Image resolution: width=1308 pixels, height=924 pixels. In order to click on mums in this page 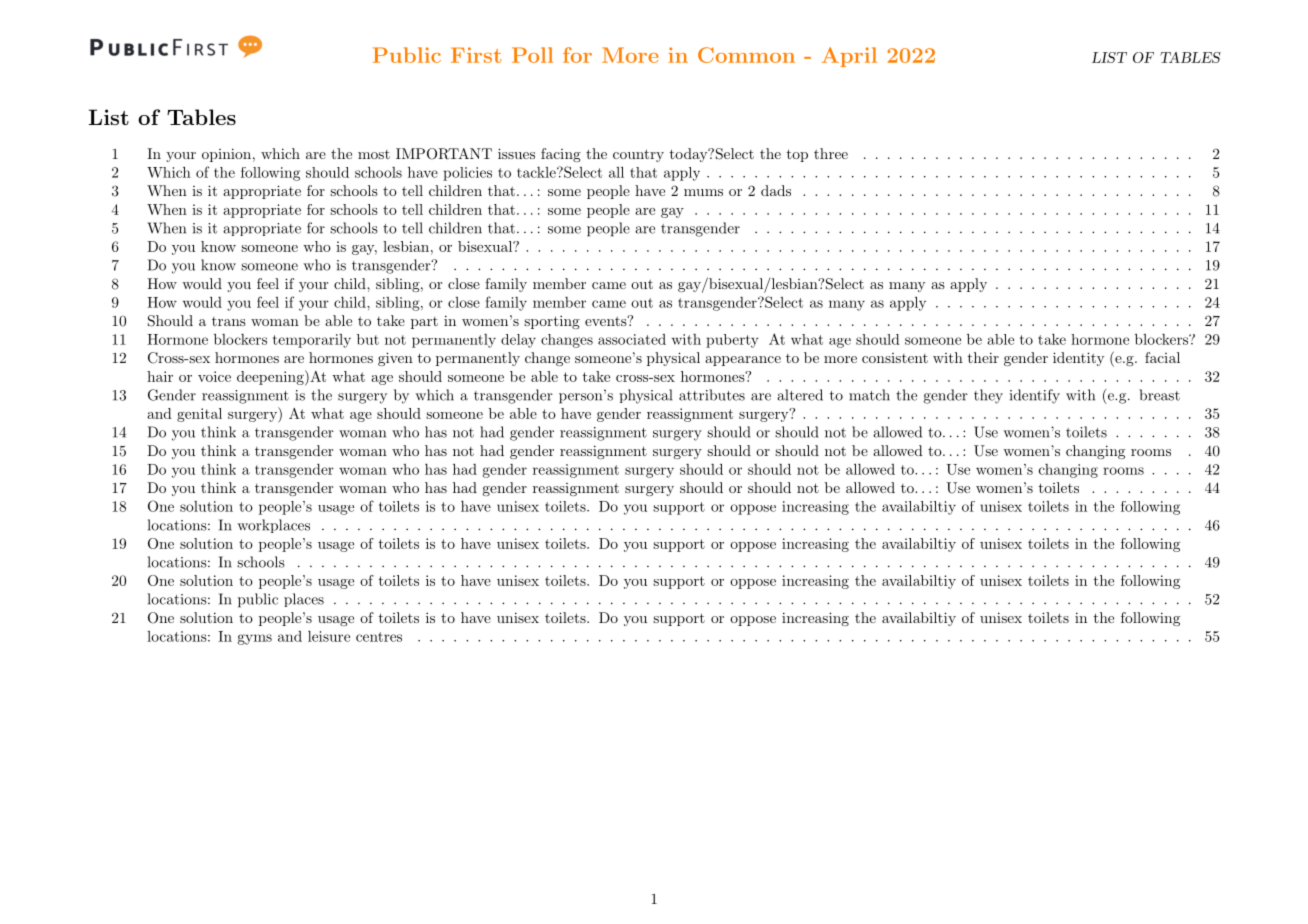, I will do `click(703, 192)`.
